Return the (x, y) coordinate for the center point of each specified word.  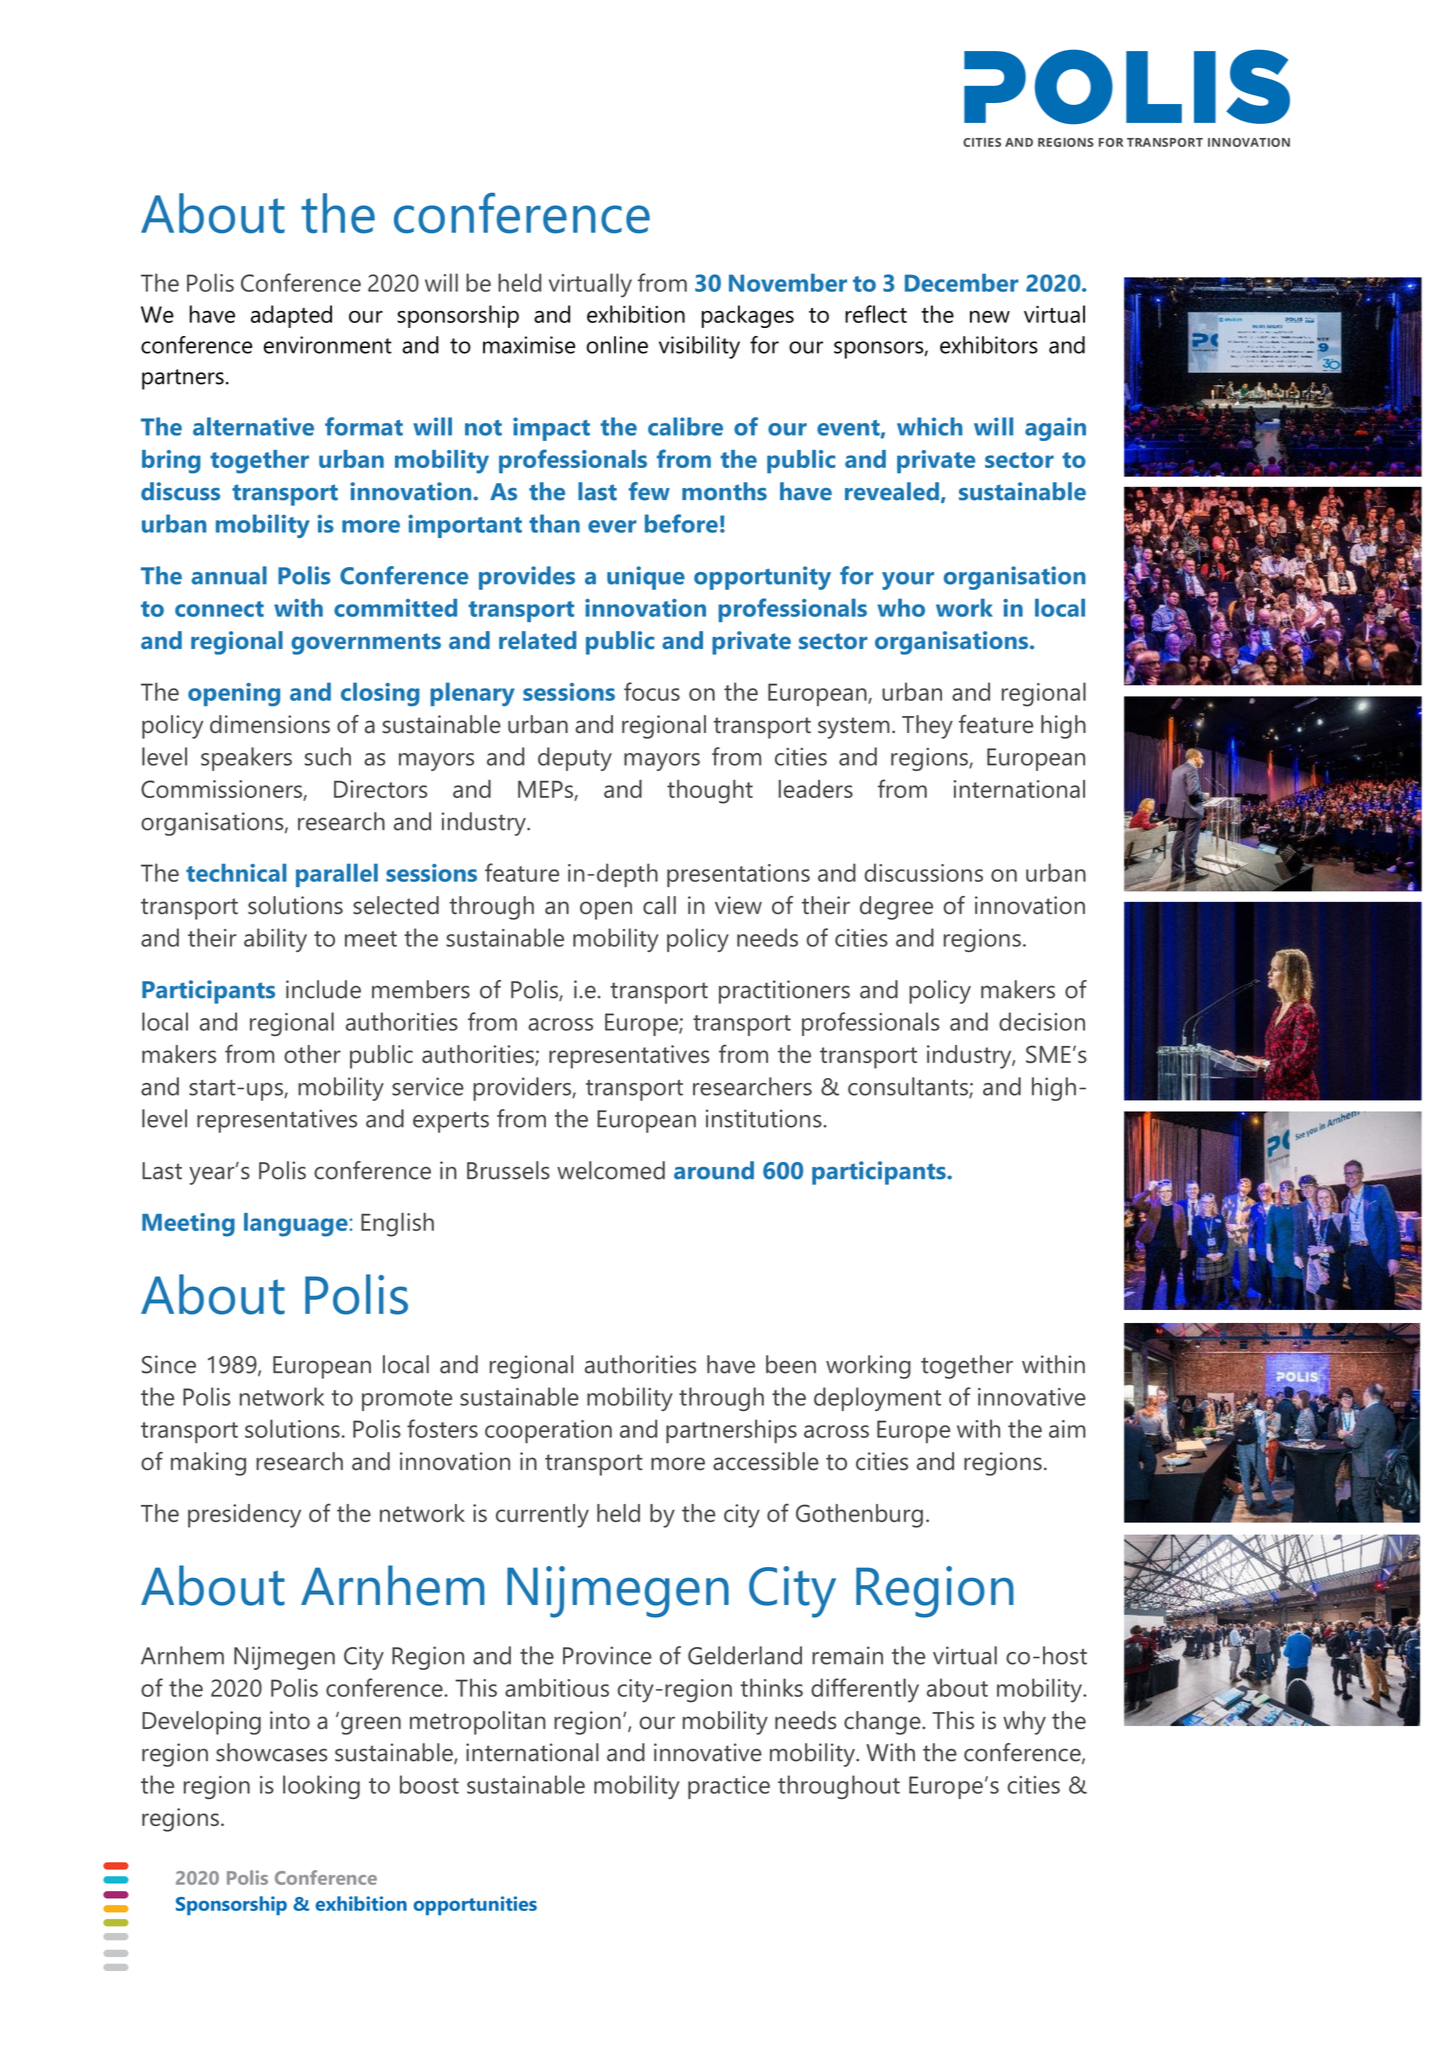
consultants (909, 1087)
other (312, 1054)
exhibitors (989, 345)
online (617, 345)
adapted (291, 316)
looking (321, 1787)
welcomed (611, 1170)
